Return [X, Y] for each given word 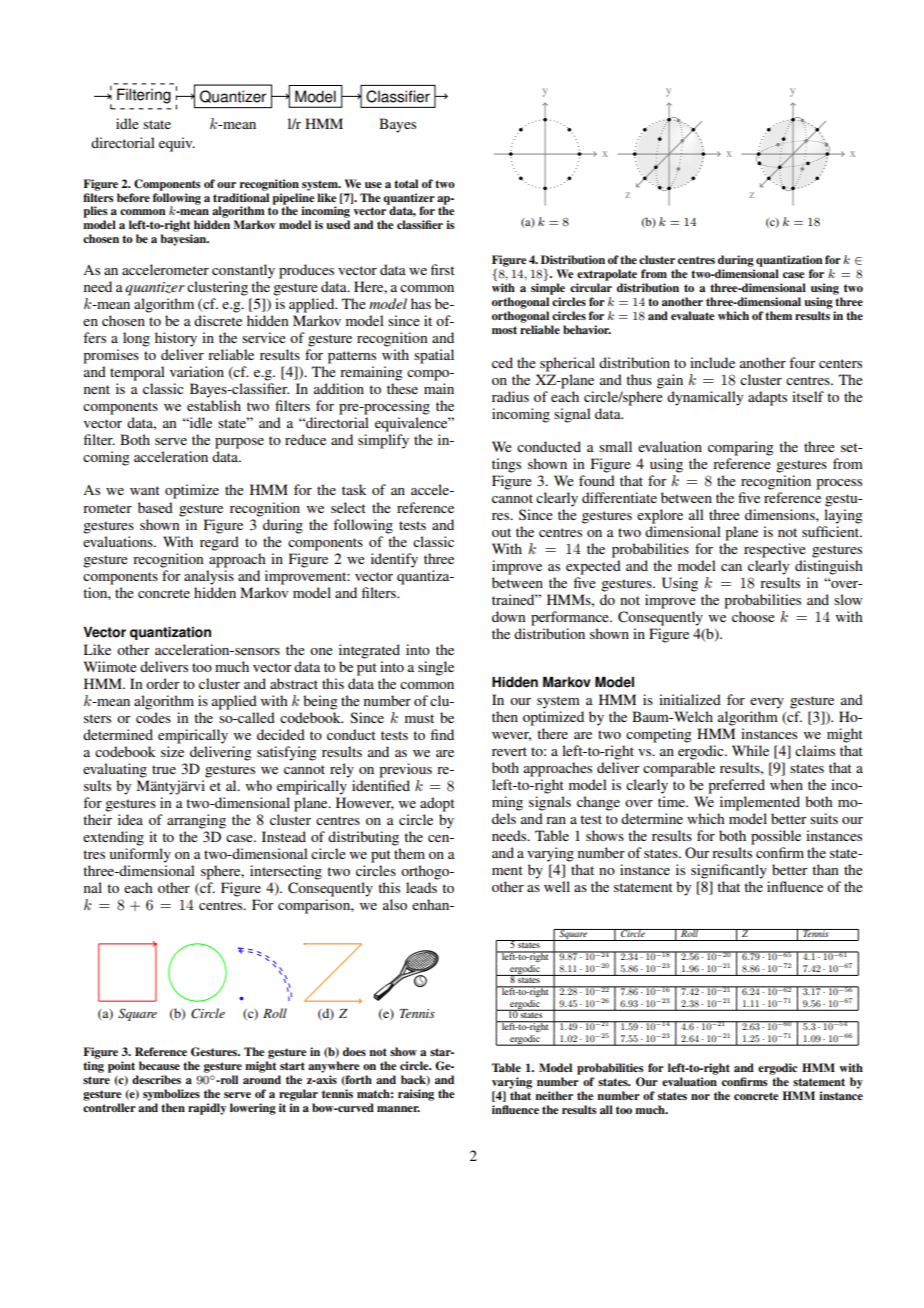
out [501, 532]
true [164, 769]
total [406, 183]
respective [775, 550]
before [133, 197]
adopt [437, 804]
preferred [736, 786]
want [145, 490]
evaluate [693, 315]
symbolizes [171, 1095]
